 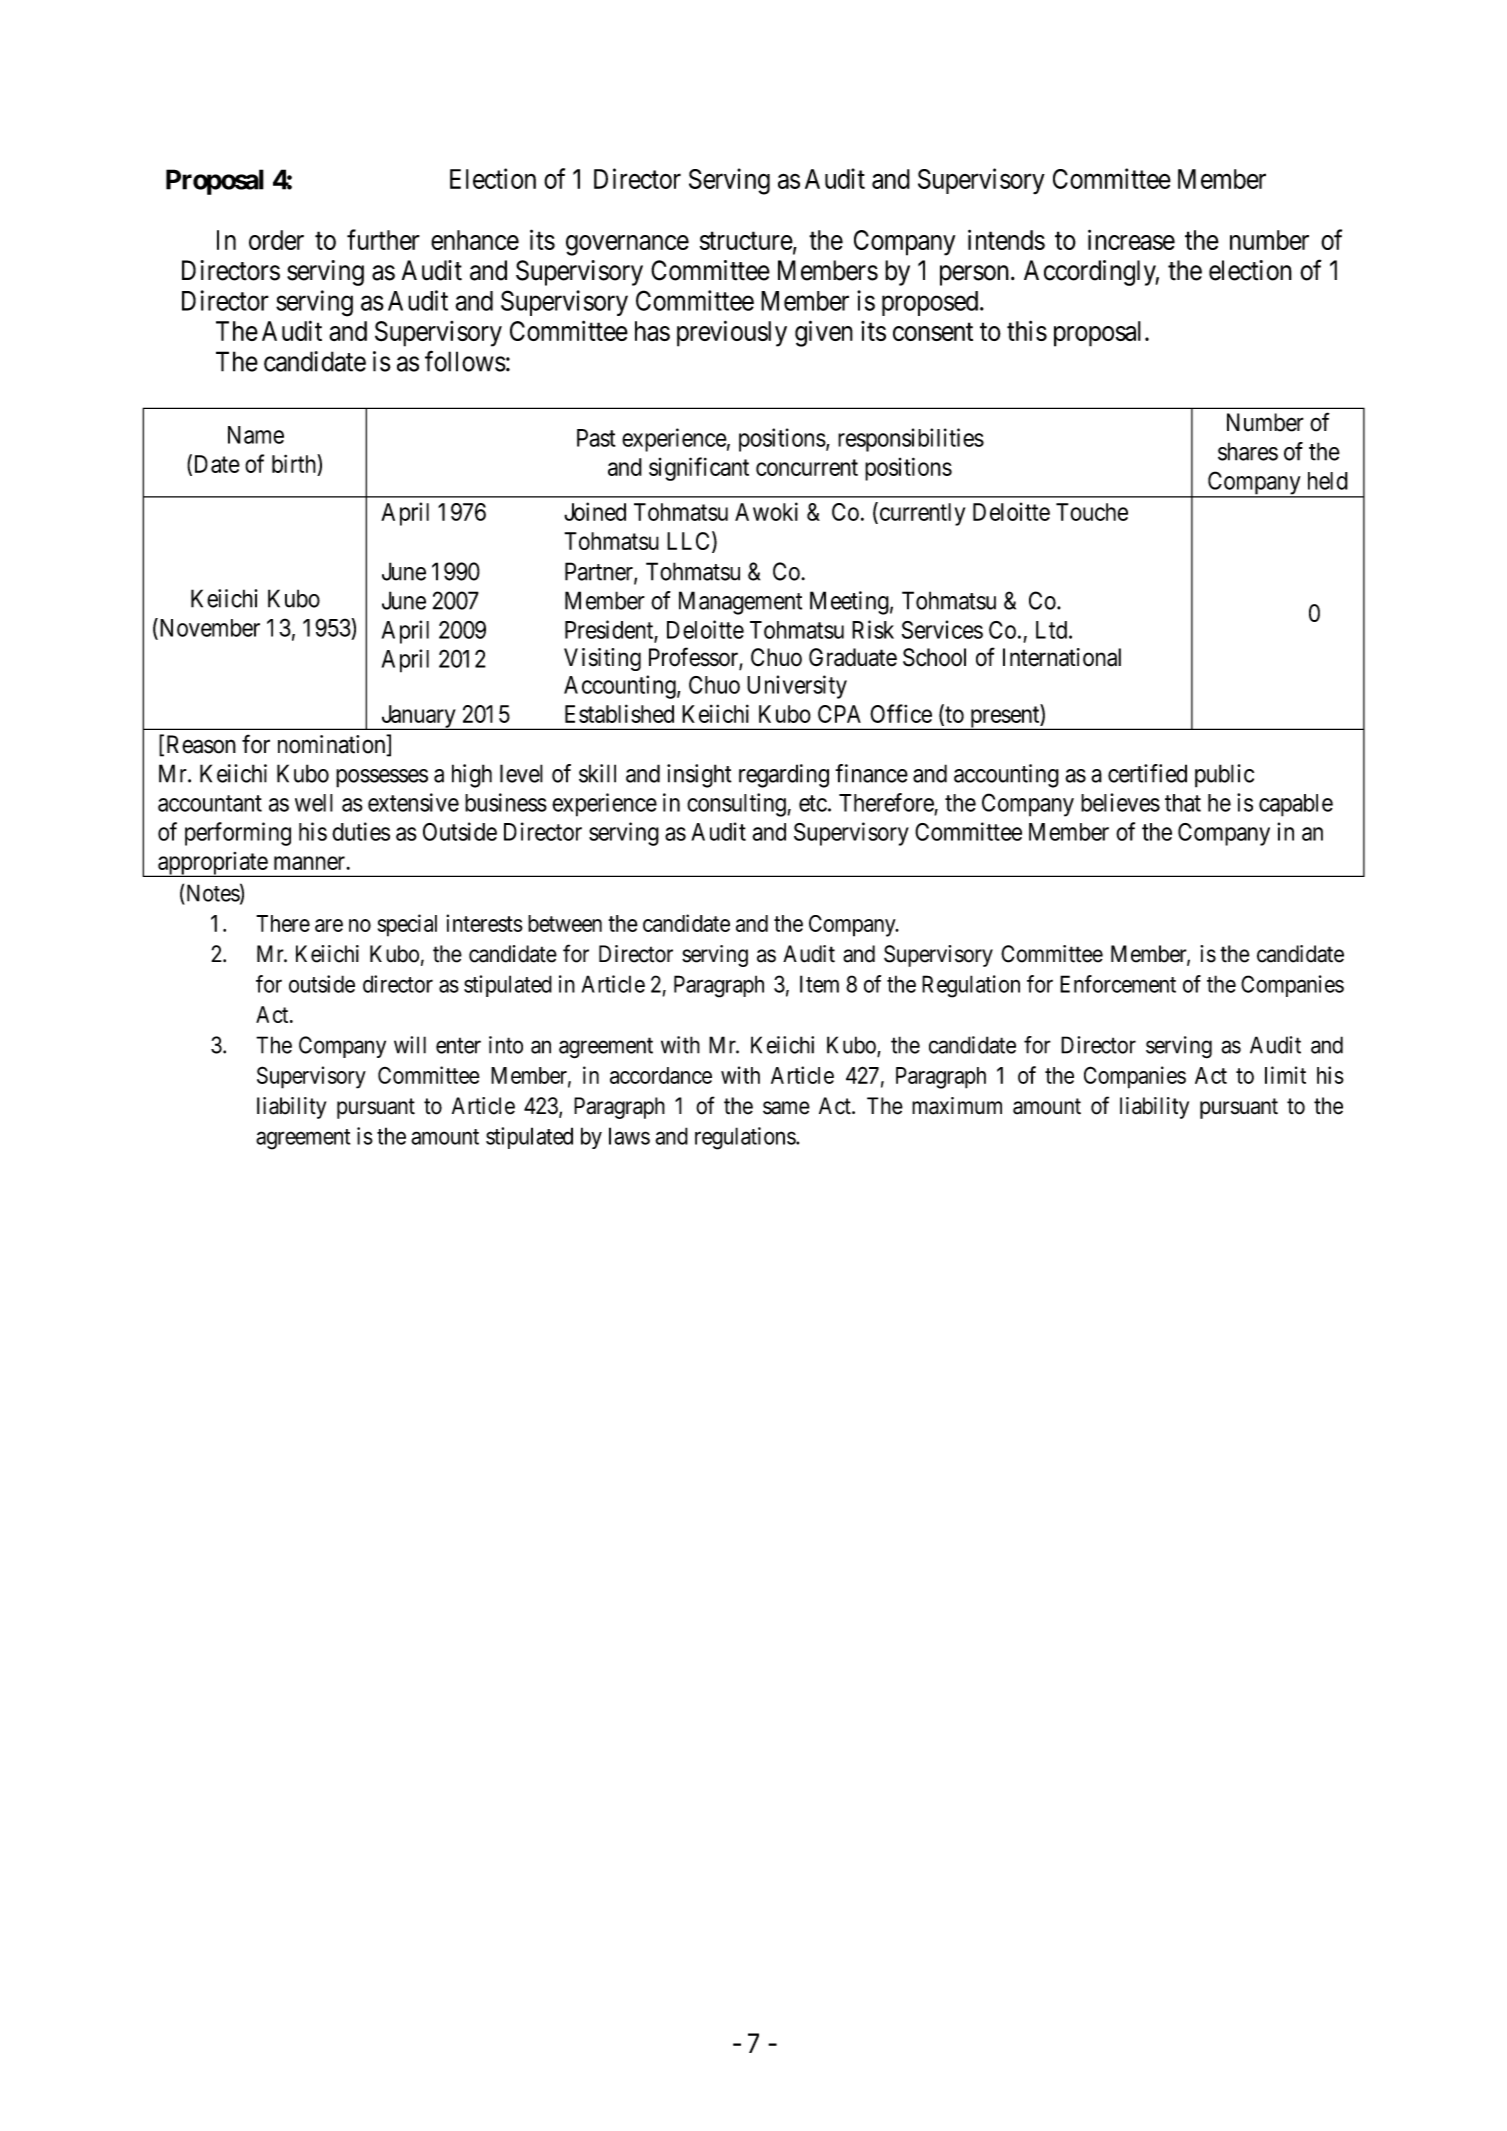 What do you see at coordinates (295, 463) in the screenshot?
I see `birth` at bounding box center [295, 463].
